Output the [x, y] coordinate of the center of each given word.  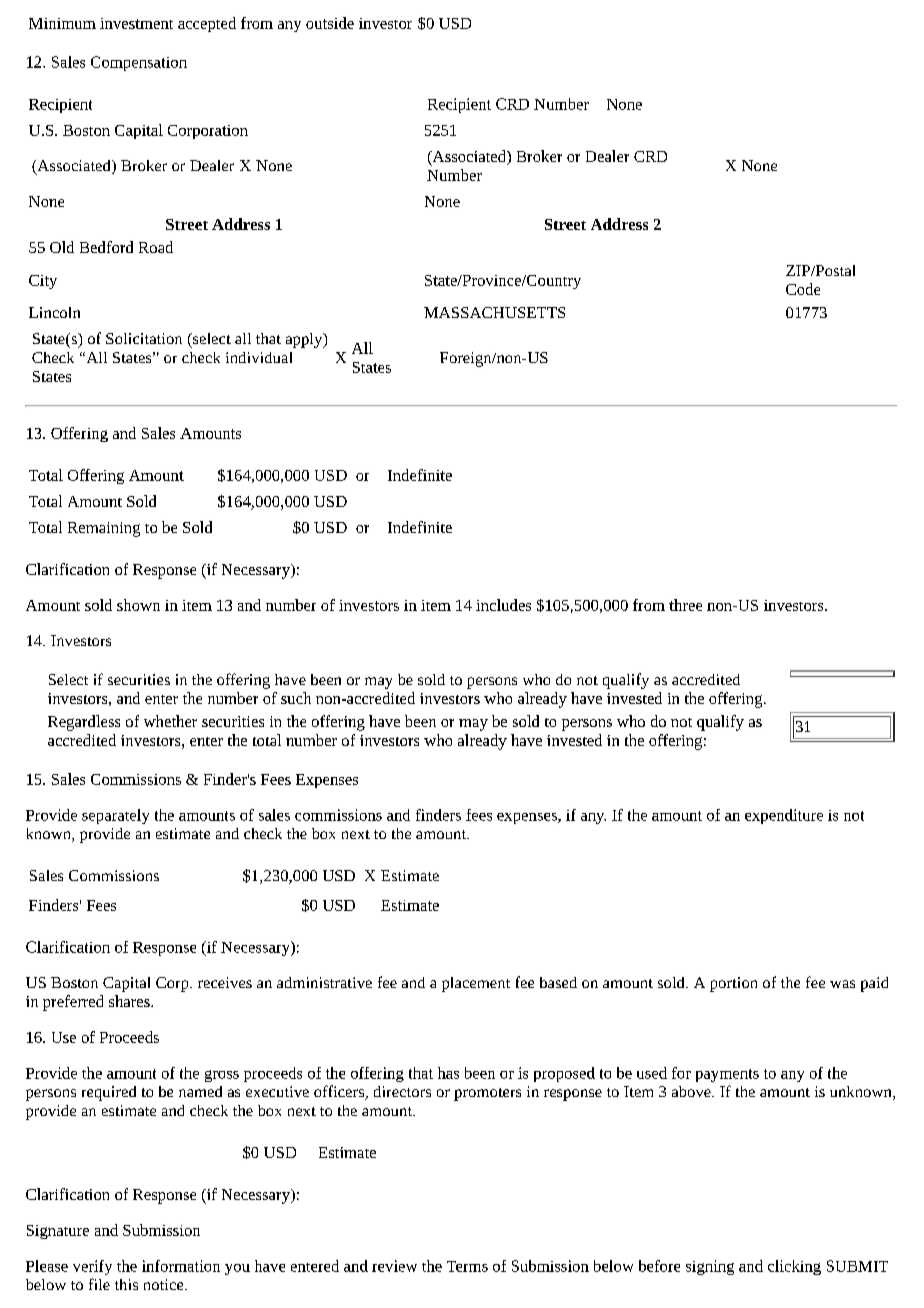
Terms [467, 1266]
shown [138, 605]
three [685, 605]
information [181, 1266]
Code [803, 289]
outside [330, 23]
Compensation [139, 63]
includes [503, 605]
